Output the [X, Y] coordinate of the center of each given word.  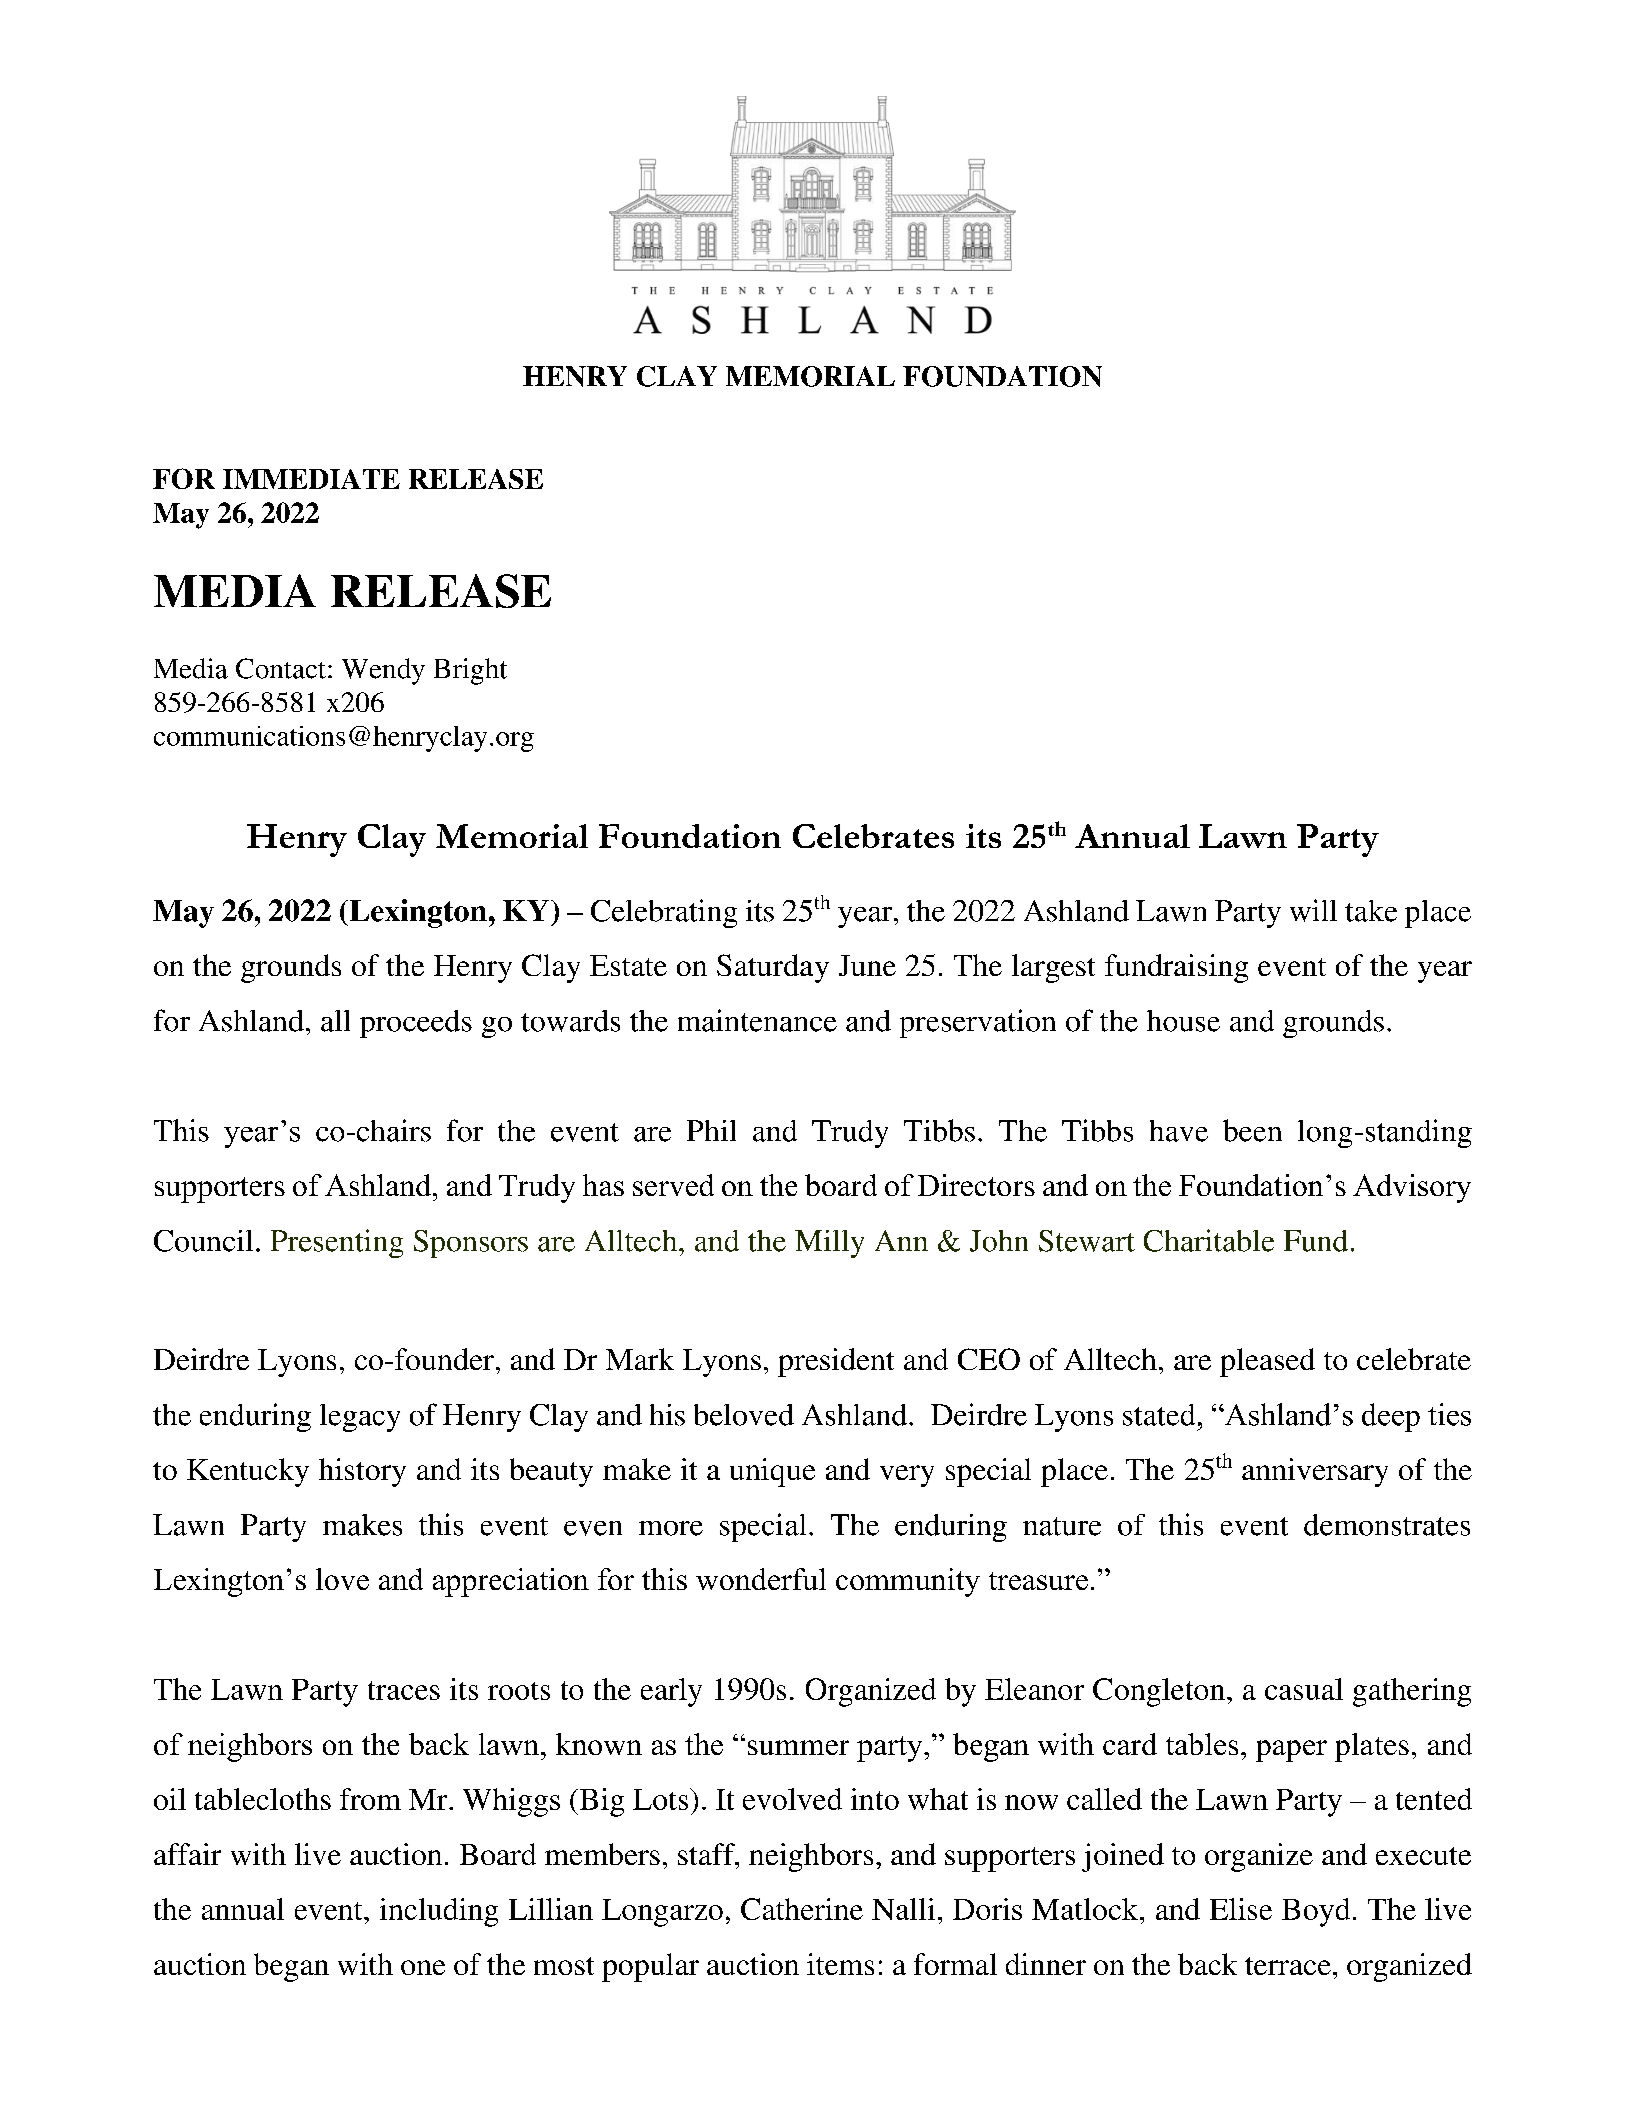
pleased [1267, 1362]
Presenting [337, 1243]
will [1313, 910]
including [439, 1912]
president [836, 1362]
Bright [470, 671]
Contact [281, 668]
